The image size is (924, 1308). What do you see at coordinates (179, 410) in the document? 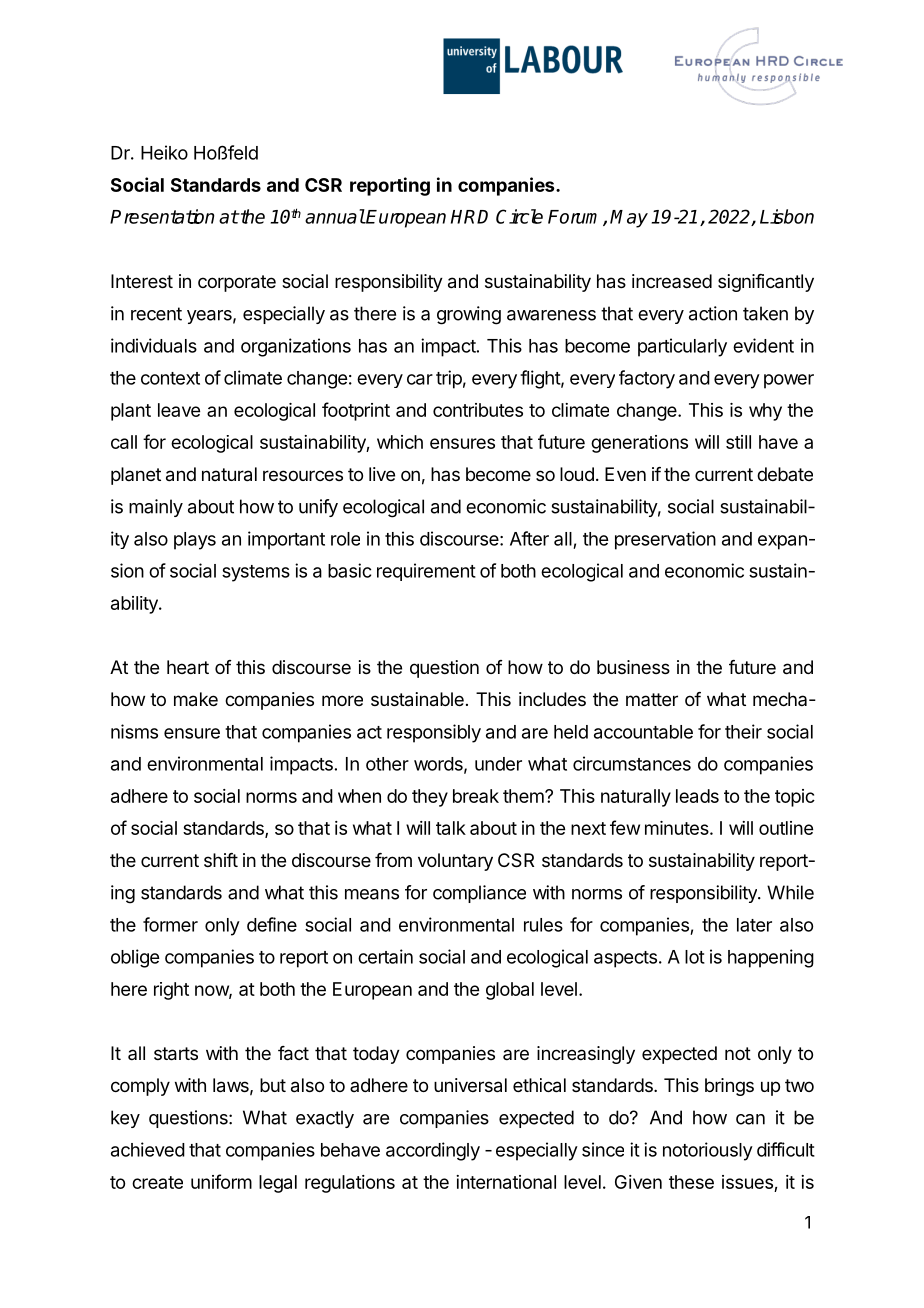
I see `leave` at bounding box center [179, 410].
